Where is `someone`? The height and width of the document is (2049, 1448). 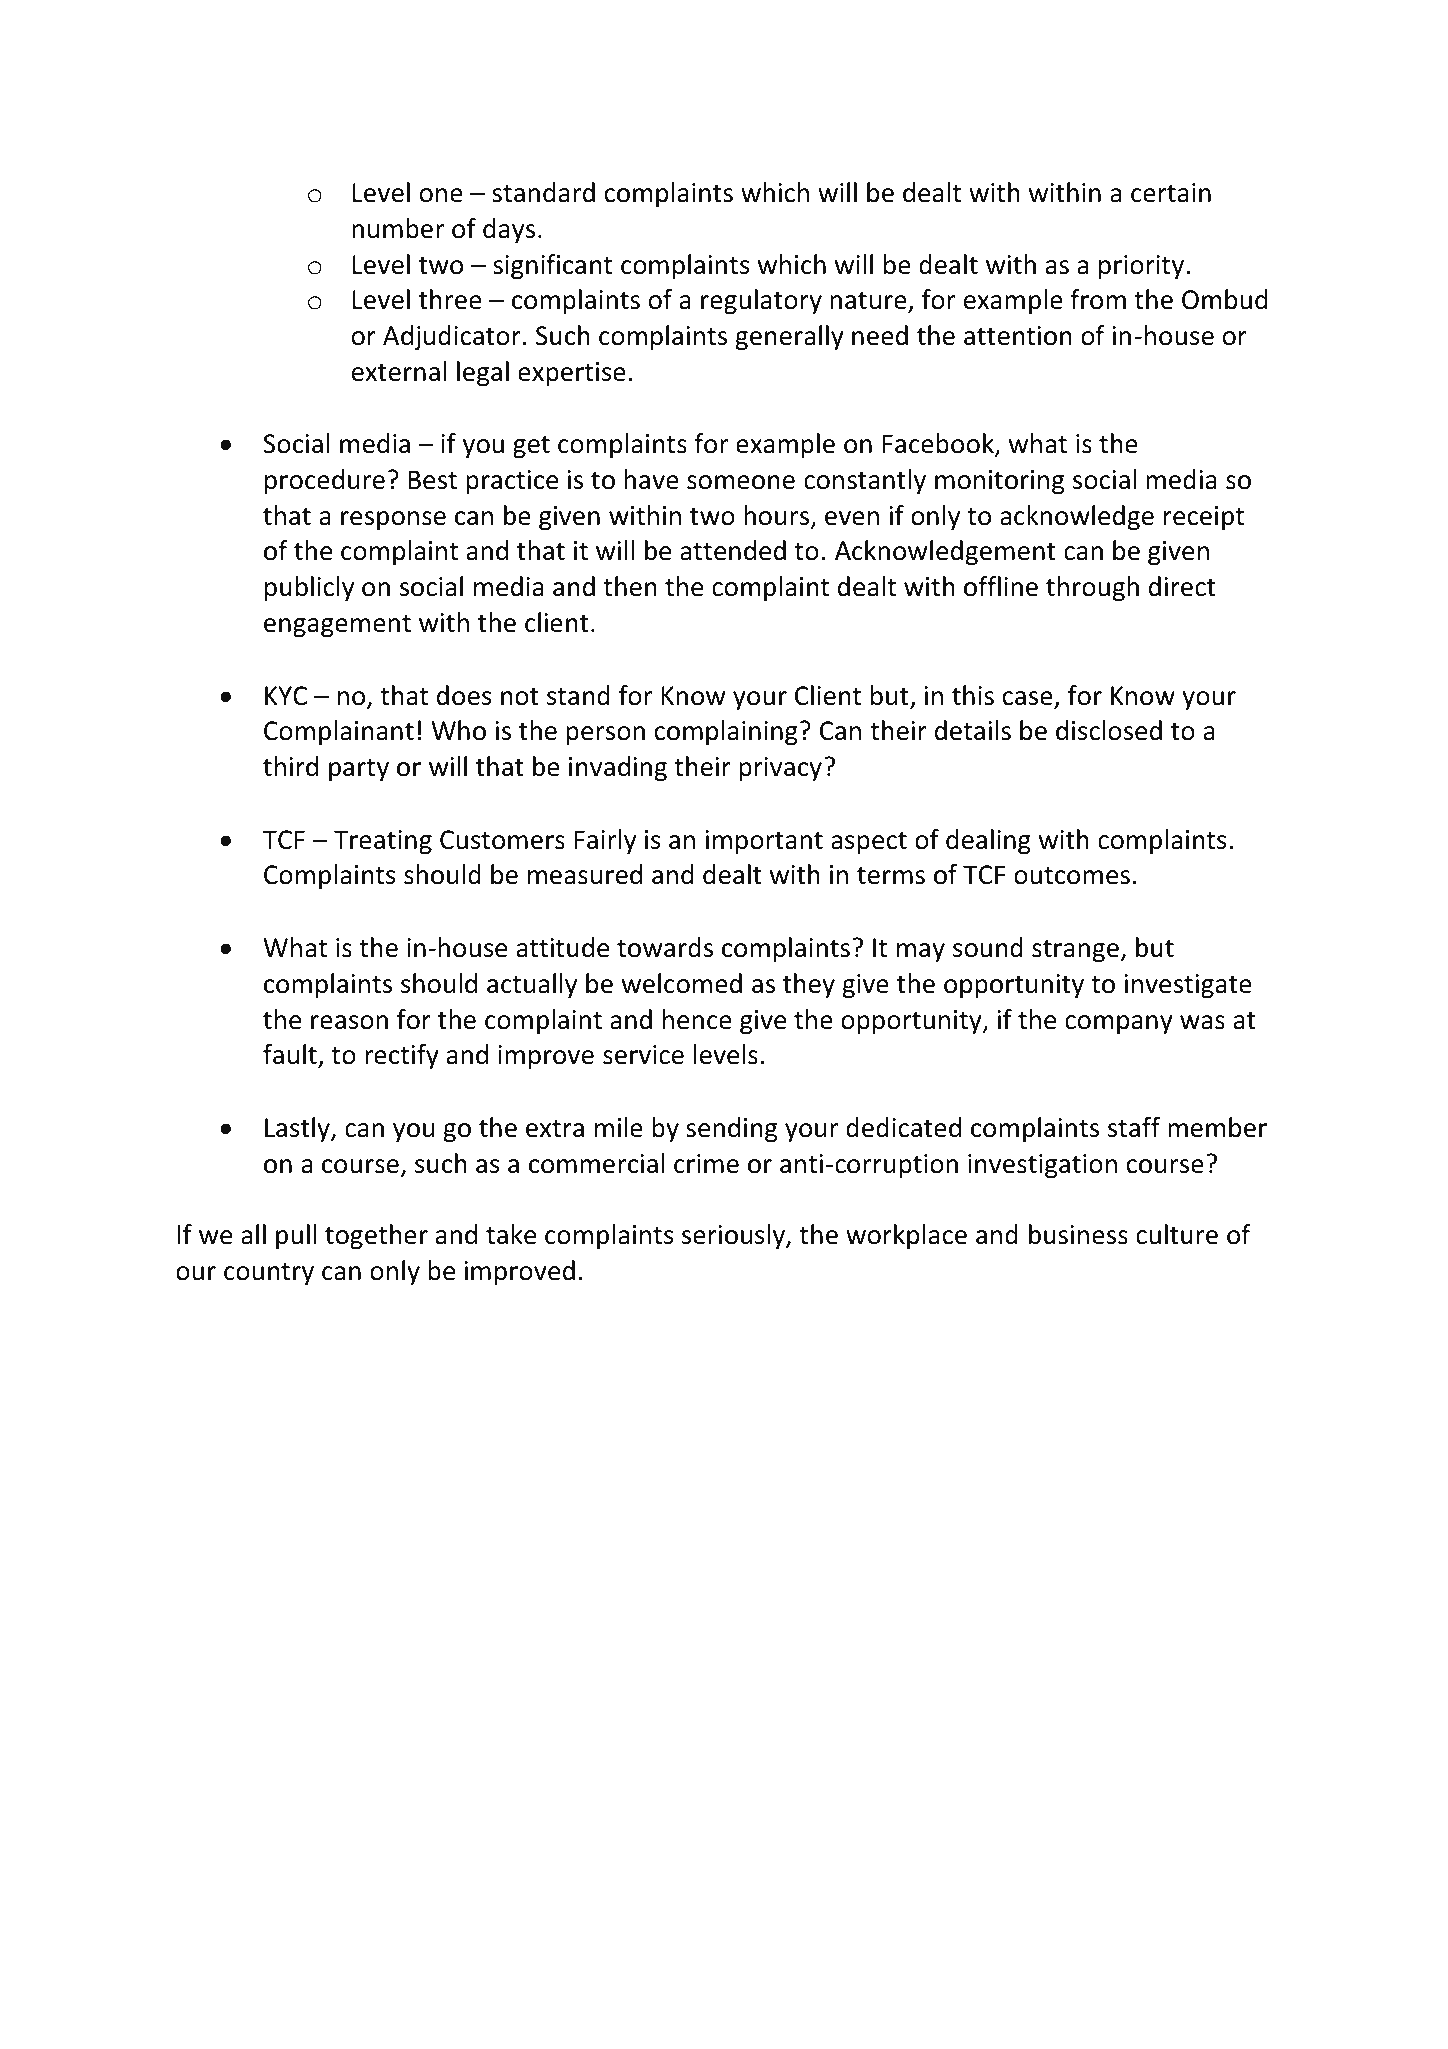 someone is located at coordinates (741, 482).
